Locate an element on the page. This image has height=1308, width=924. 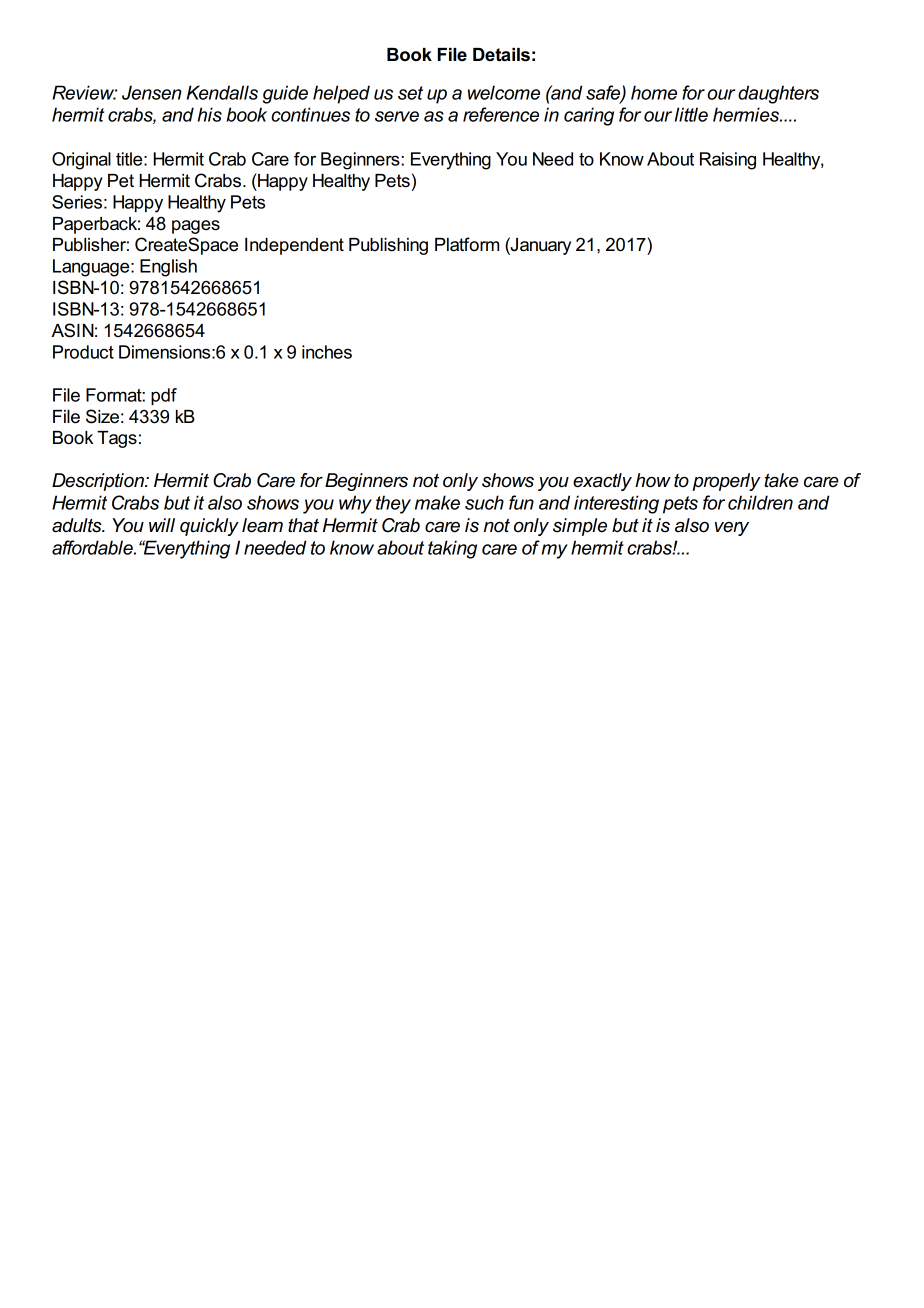
will is located at coordinates (162, 525).
